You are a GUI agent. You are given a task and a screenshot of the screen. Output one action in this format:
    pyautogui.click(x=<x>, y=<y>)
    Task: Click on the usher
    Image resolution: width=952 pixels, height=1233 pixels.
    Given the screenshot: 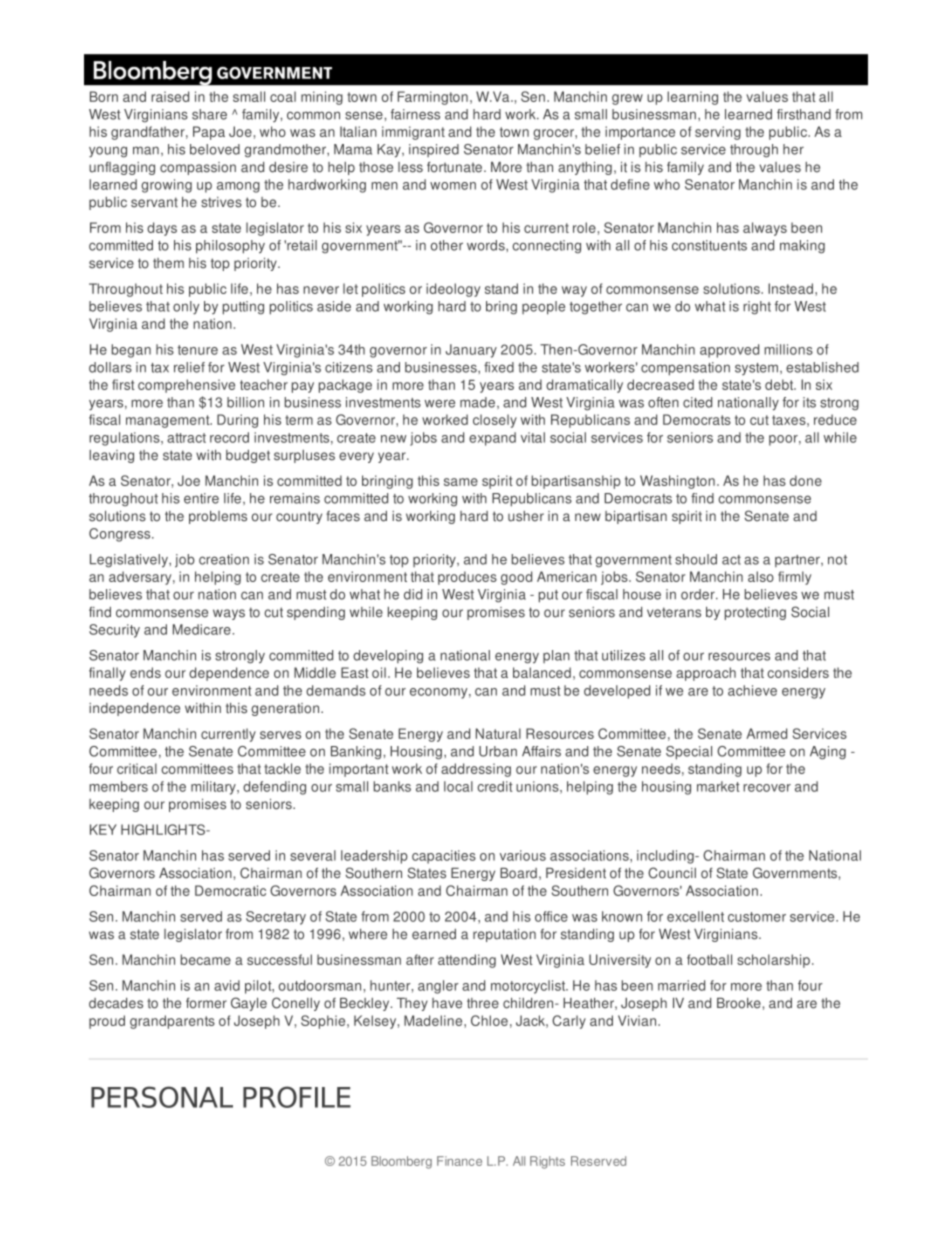 What is the action you would take?
    pyautogui.click(x=526, y=516)
